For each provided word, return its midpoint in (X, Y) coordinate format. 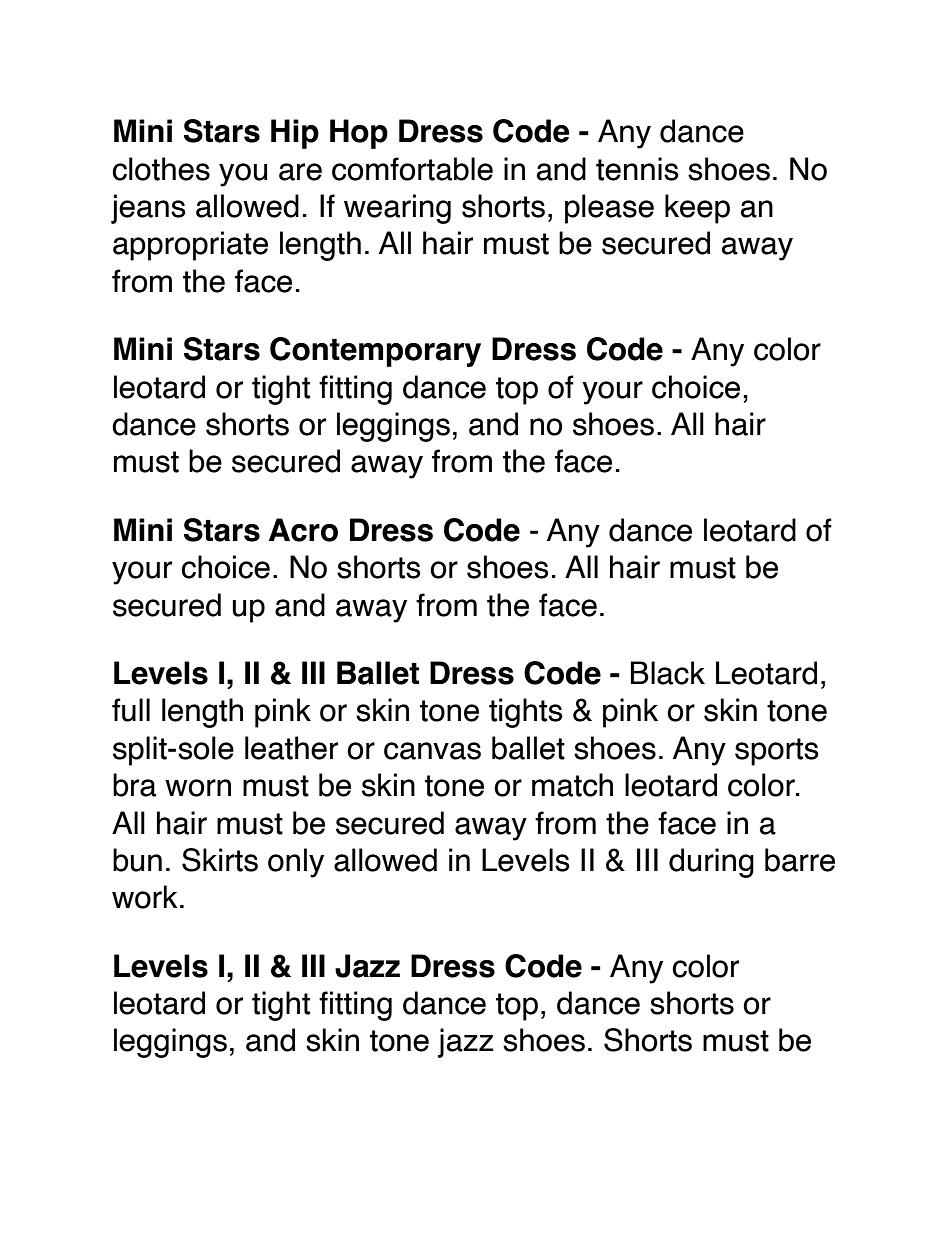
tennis (637, 169)
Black (668, 673)
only (296, 863)
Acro (303, 530)
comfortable (412, 169)
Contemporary (375, 352)
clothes (161, 169)
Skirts (220, 860)
